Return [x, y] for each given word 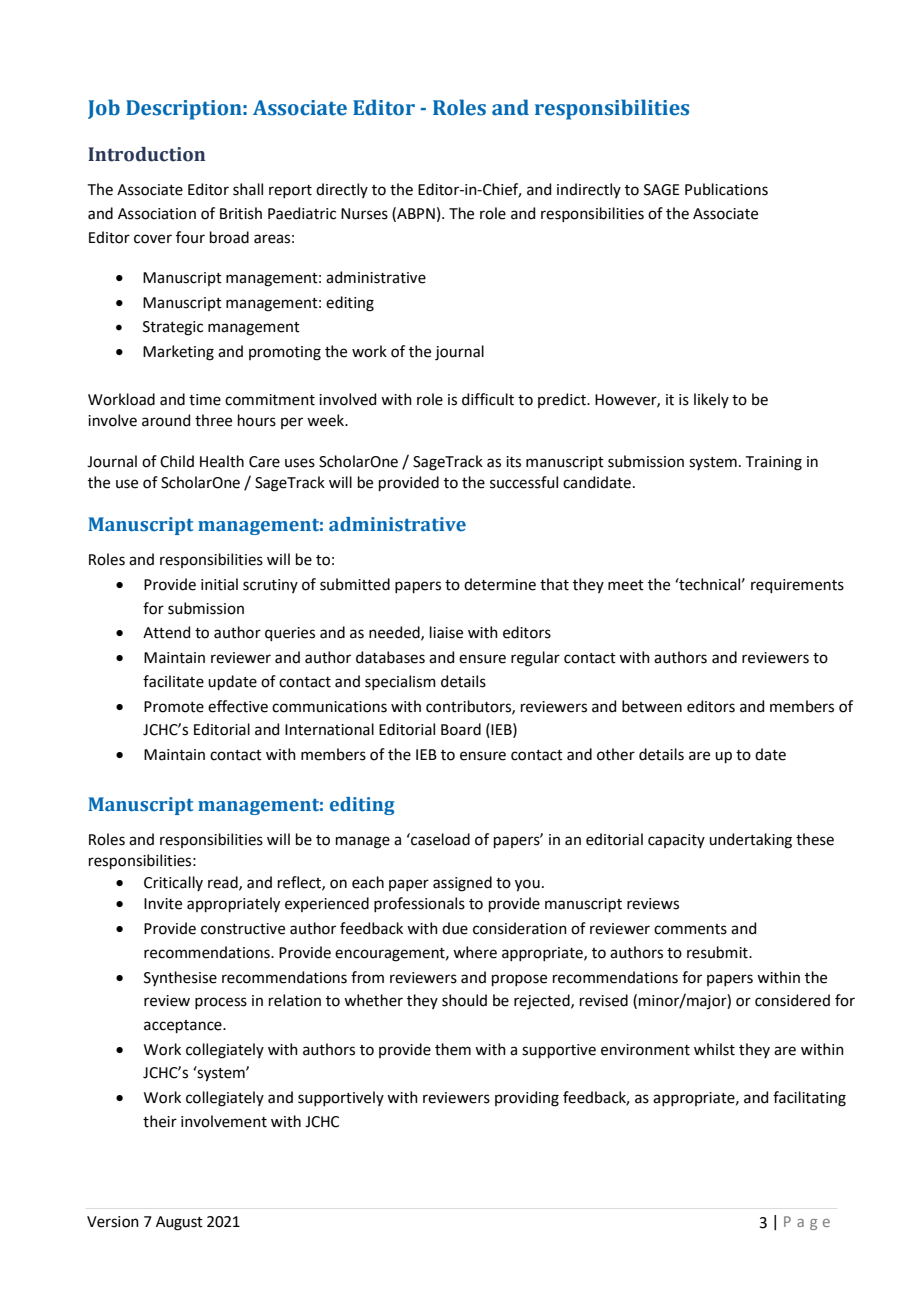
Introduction [146, 154]
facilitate [173, 681]
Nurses [364, 214]
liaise [446, 632]
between [652, 706]
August [179, 1223]
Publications [726, 189]
